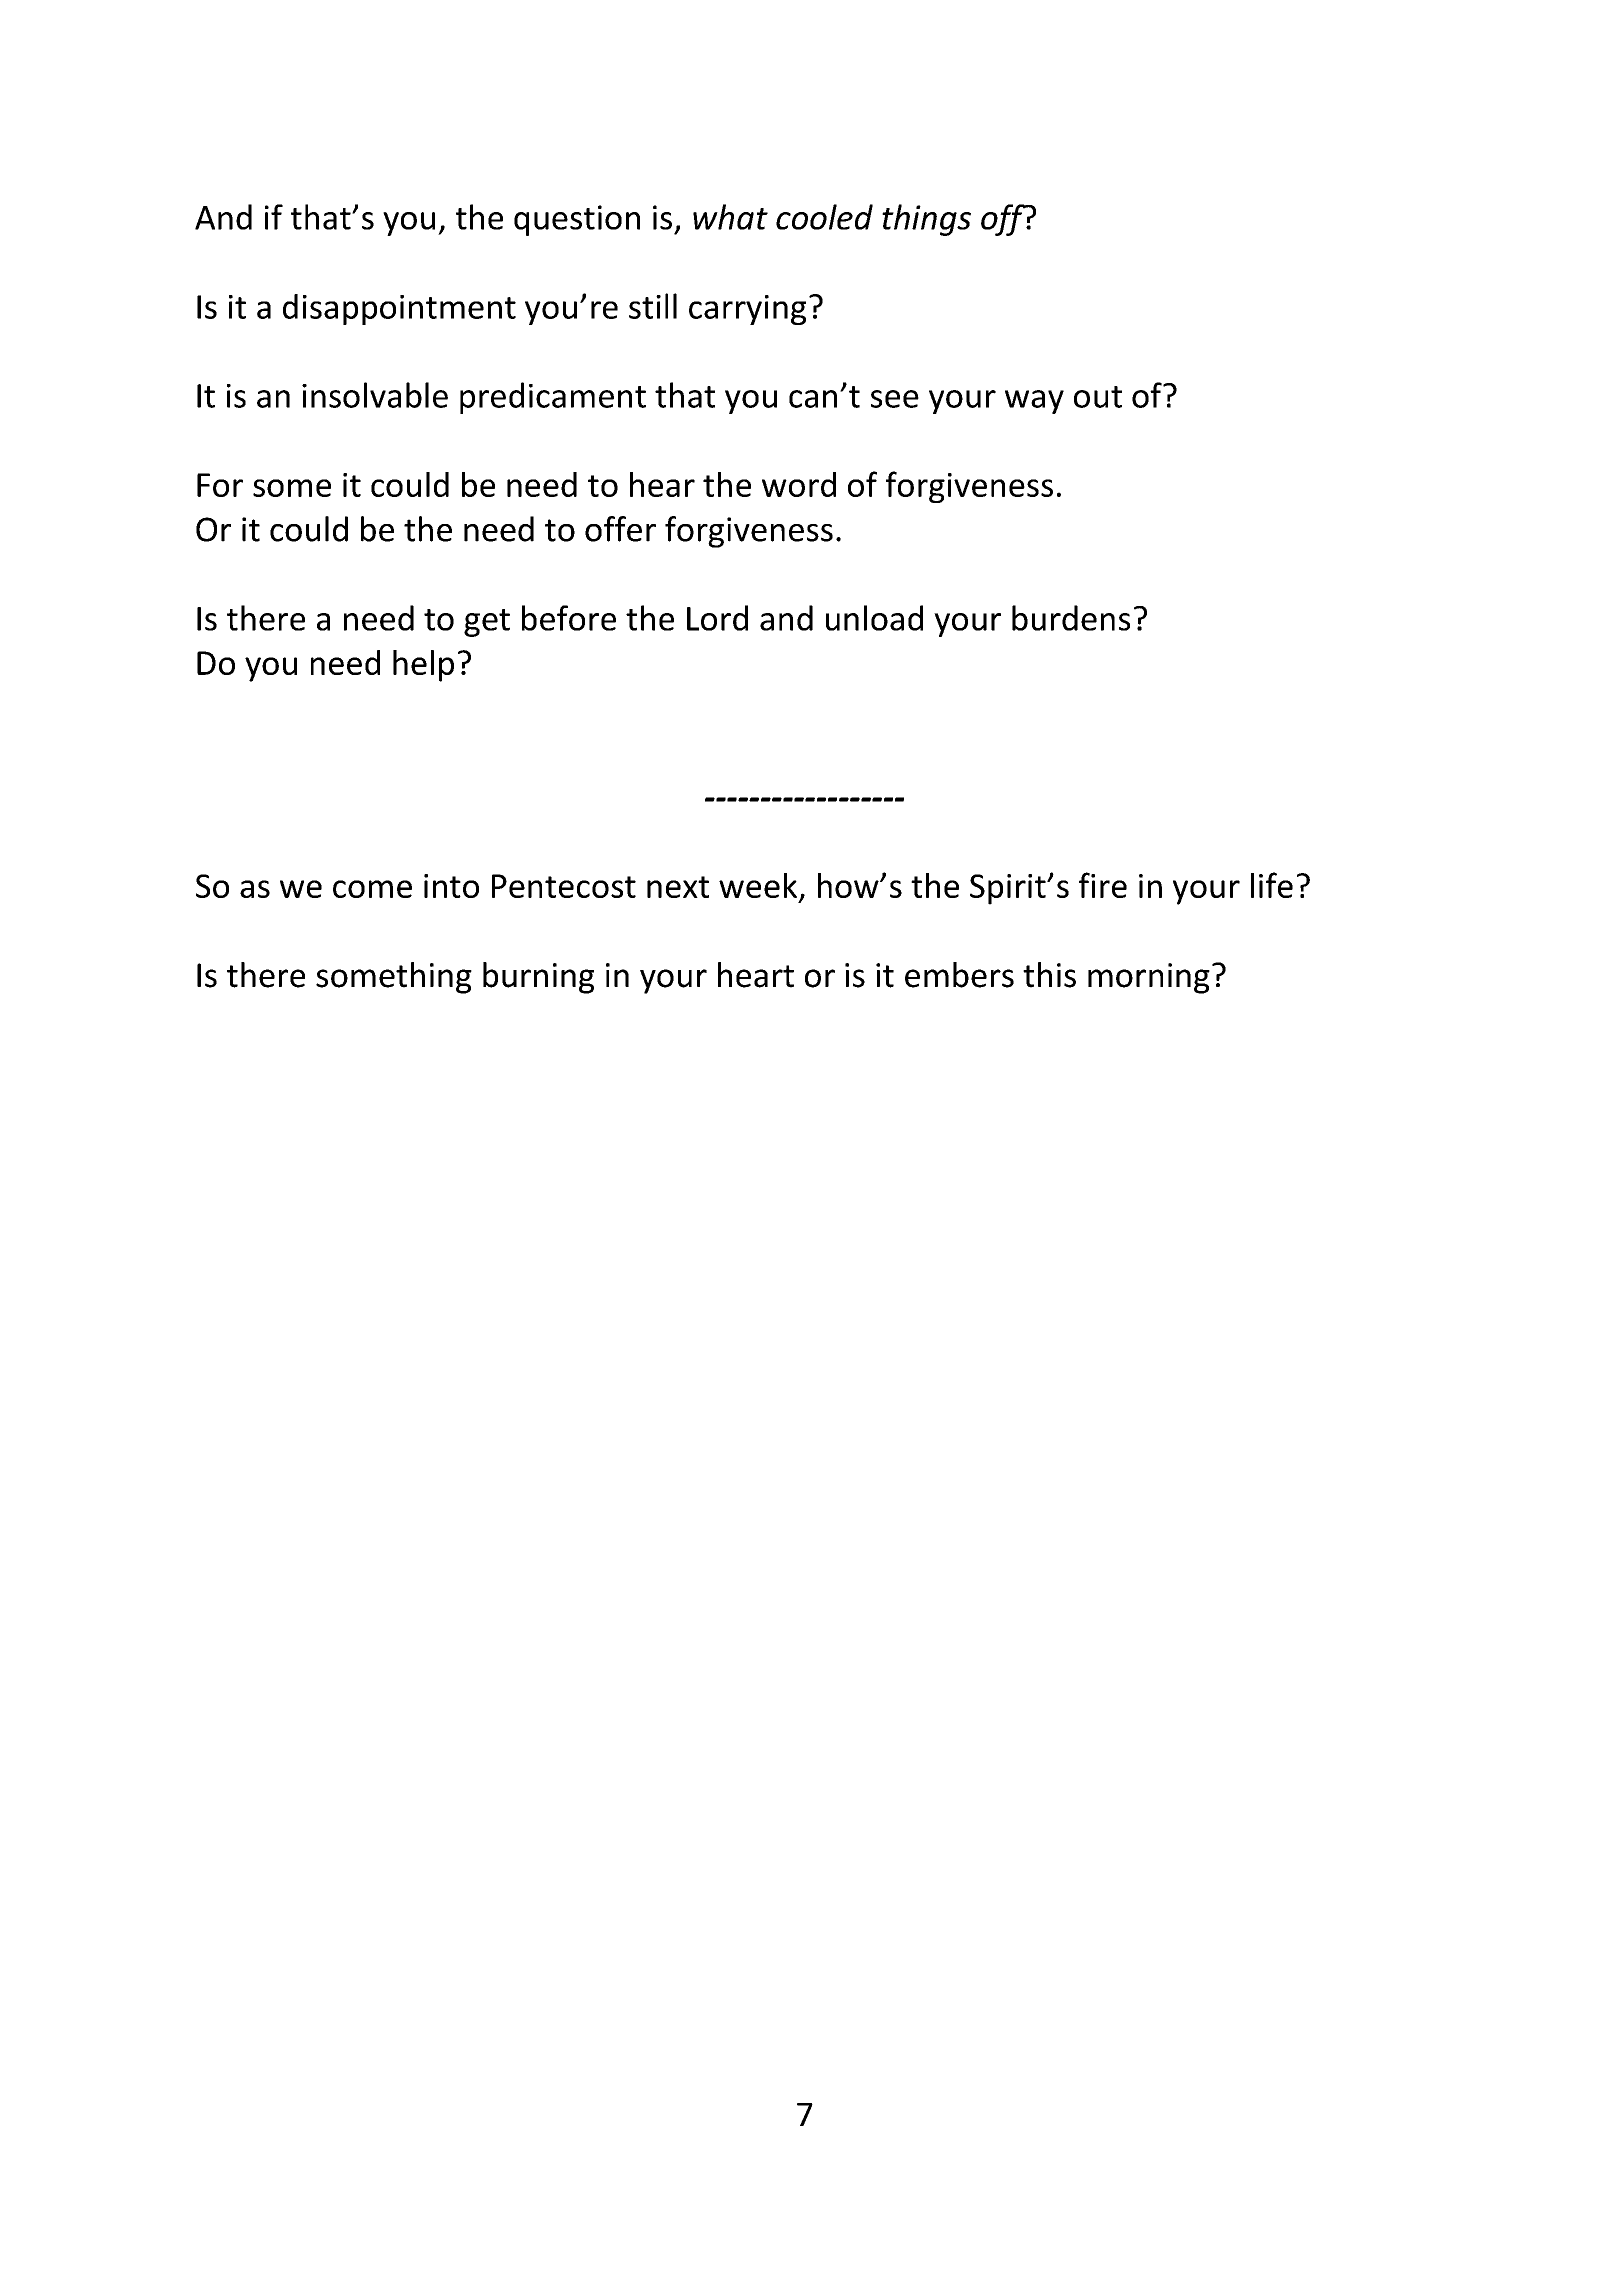  What do you see at coordinates (959, 975) in the screenshot?
I see `embers` at bounding box center [959, 975].
